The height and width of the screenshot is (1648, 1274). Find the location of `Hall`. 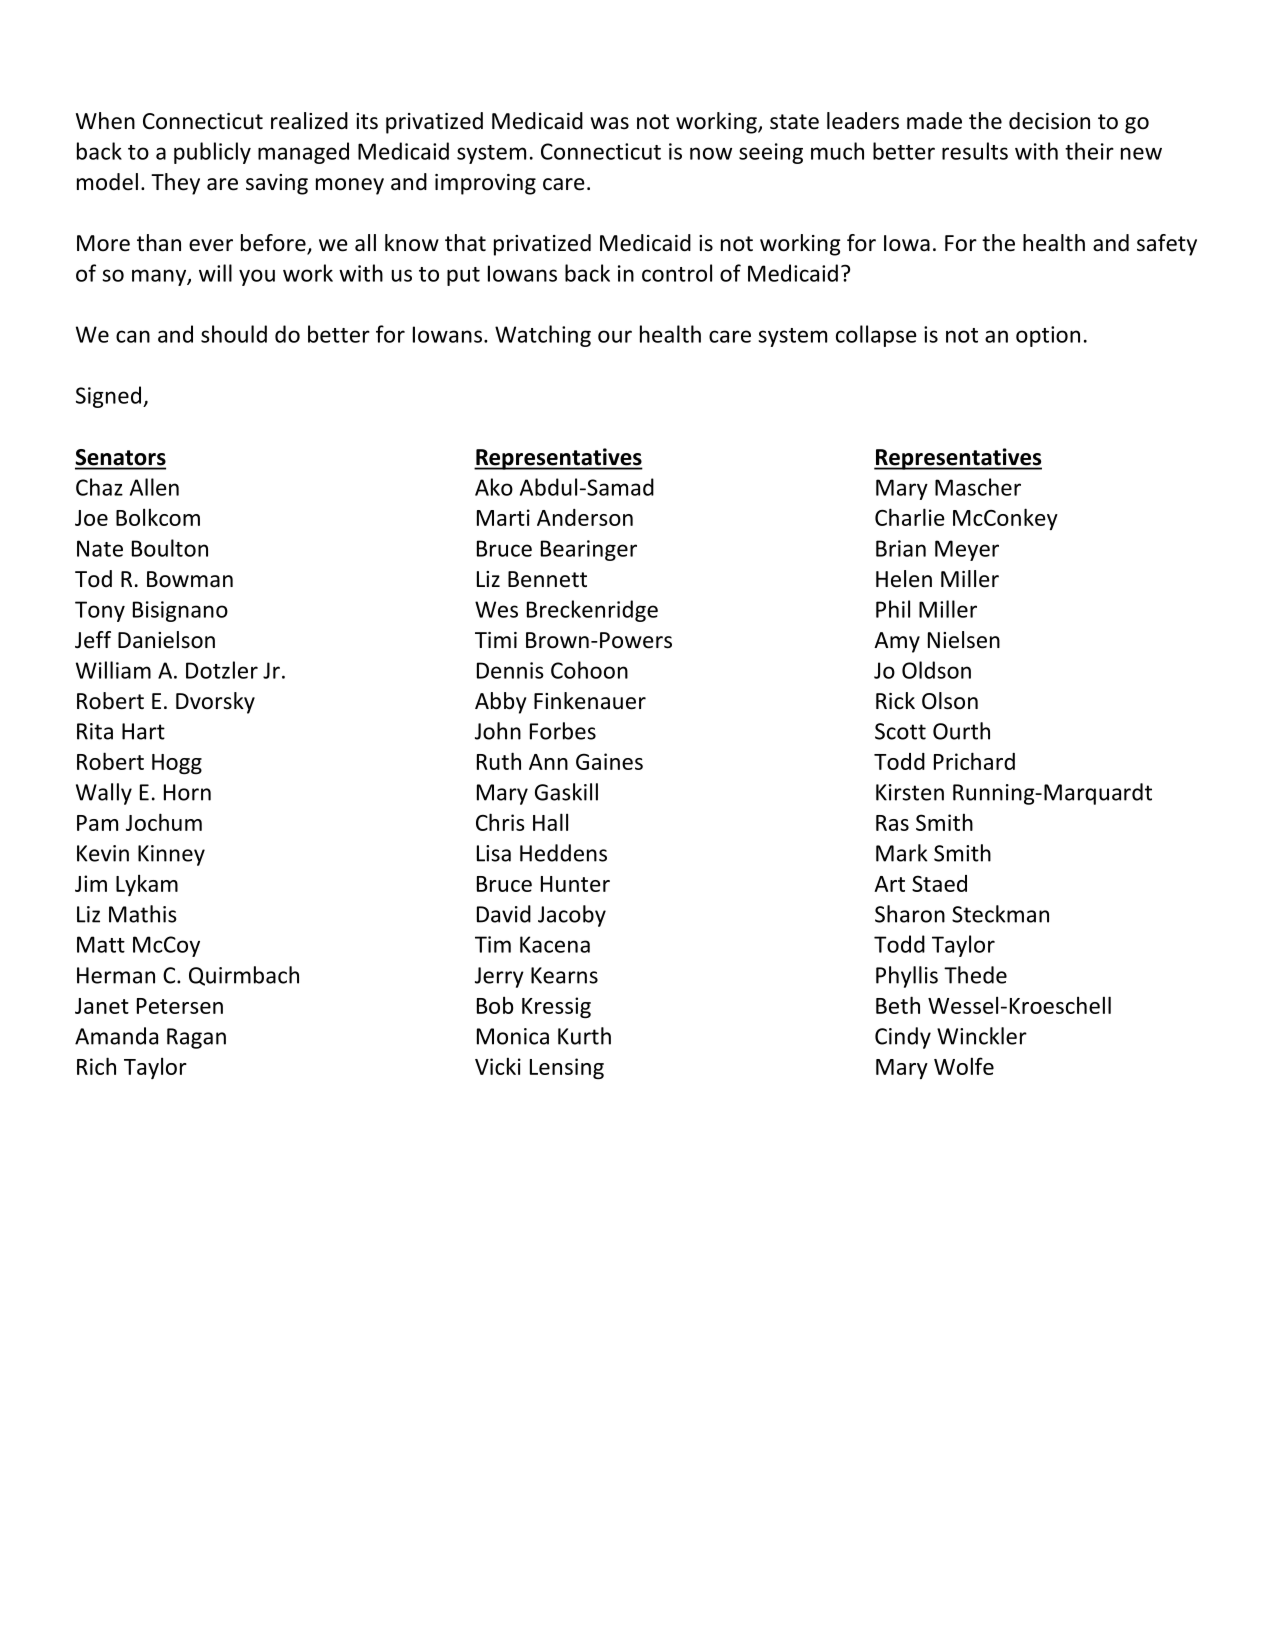

Hall is located at coordinates (550, 822).
